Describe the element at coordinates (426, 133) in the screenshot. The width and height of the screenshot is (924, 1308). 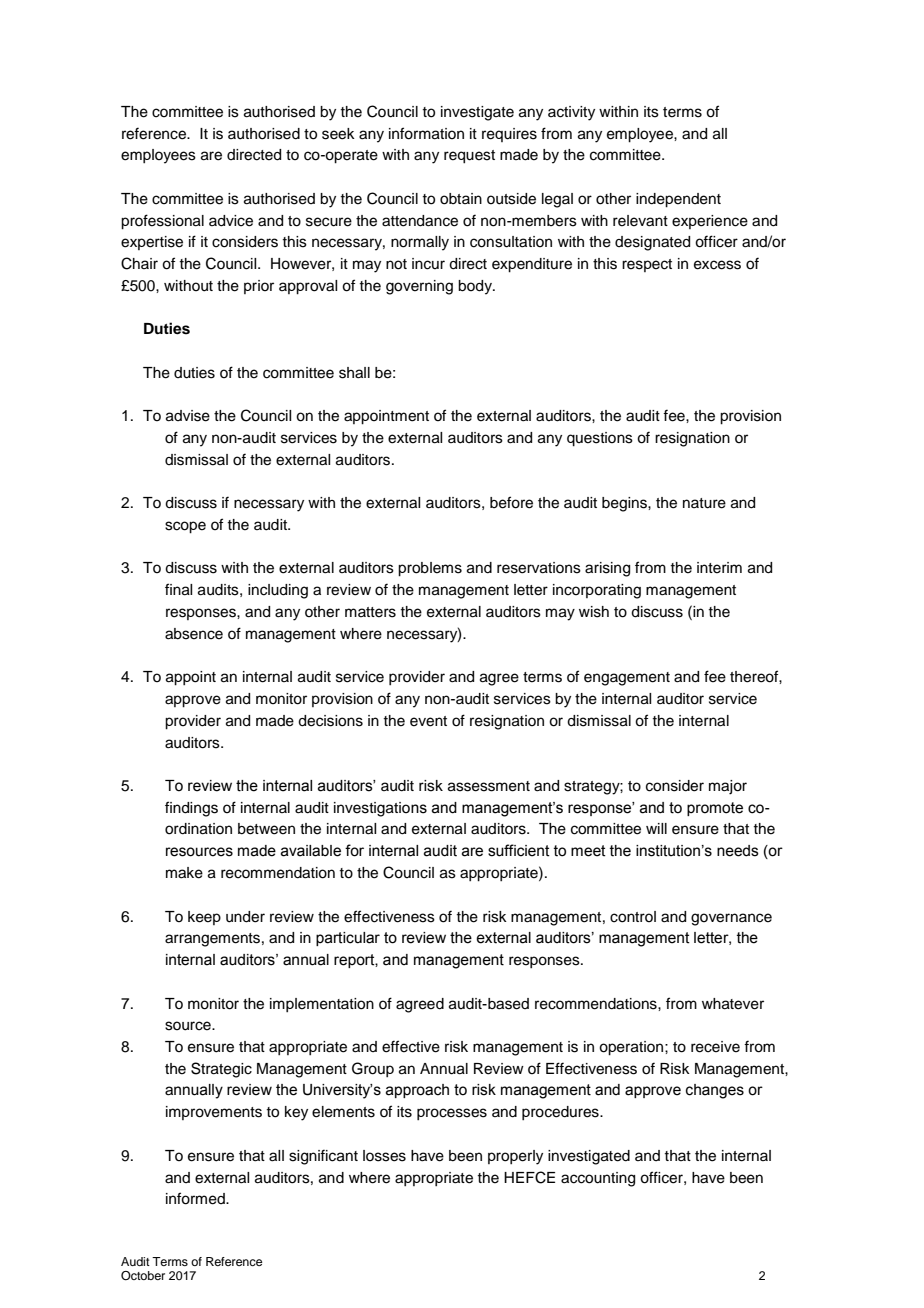
I see `information` at that location.
